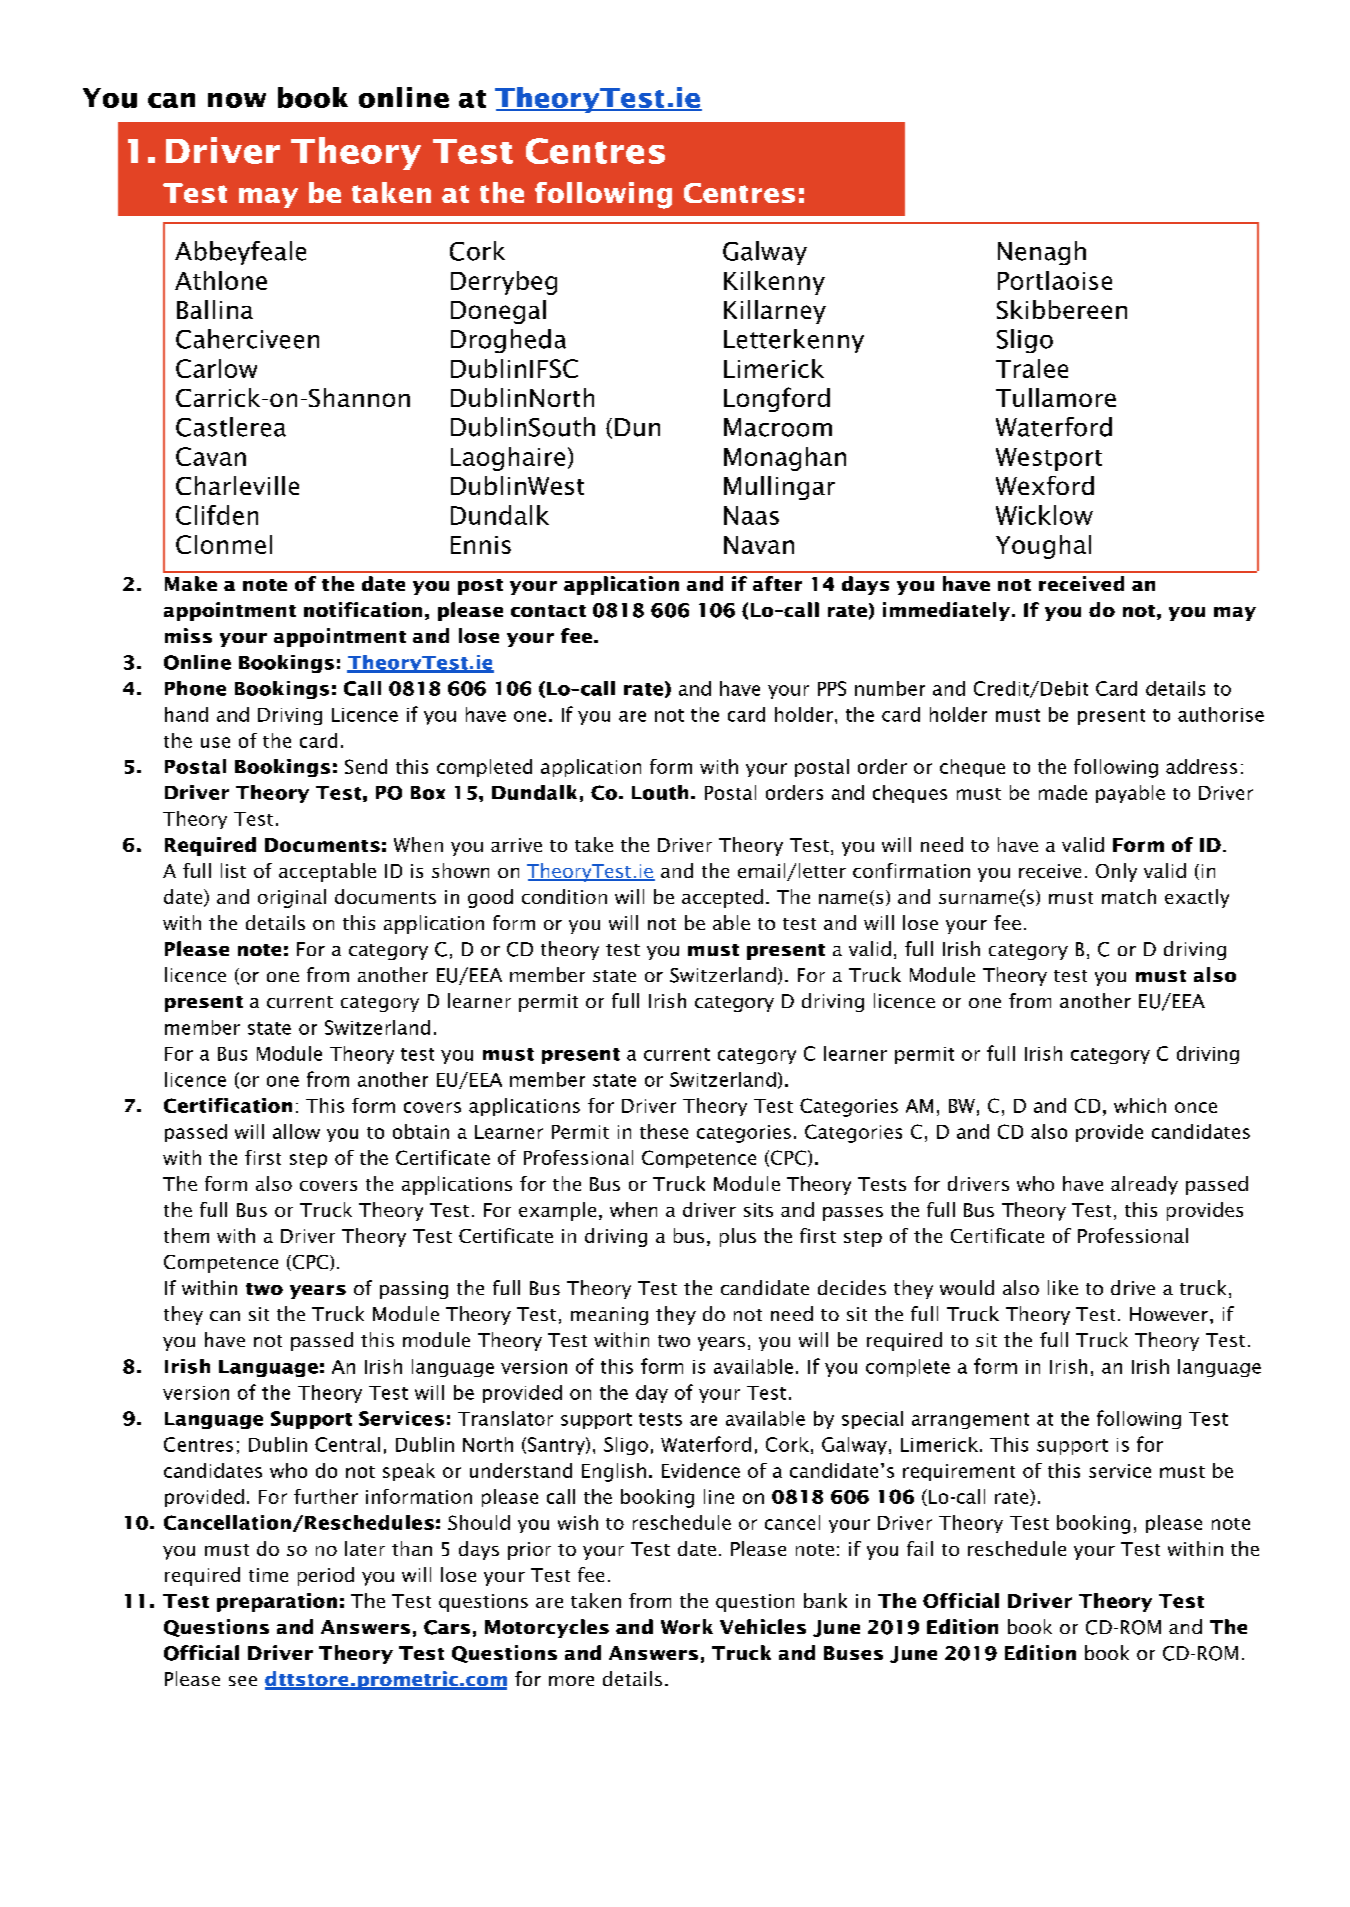 Image resolution: width=1350 pixels, height=1907 pixels. Describe the element at coordinates (664, 1131) in the document. I see `these` at that location.
